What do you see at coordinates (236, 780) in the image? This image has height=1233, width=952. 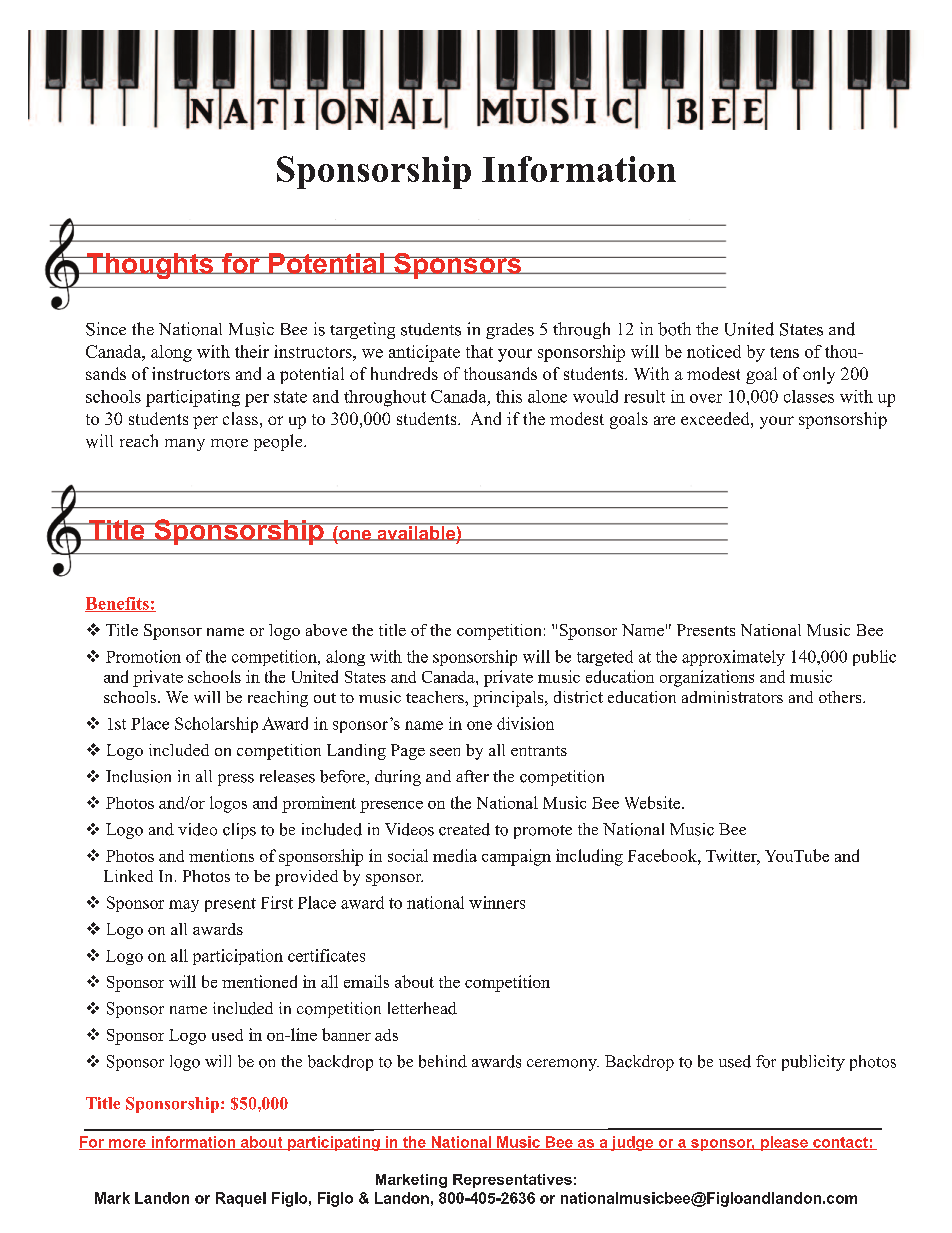 I see `press` at bounding box center [236, 780].
